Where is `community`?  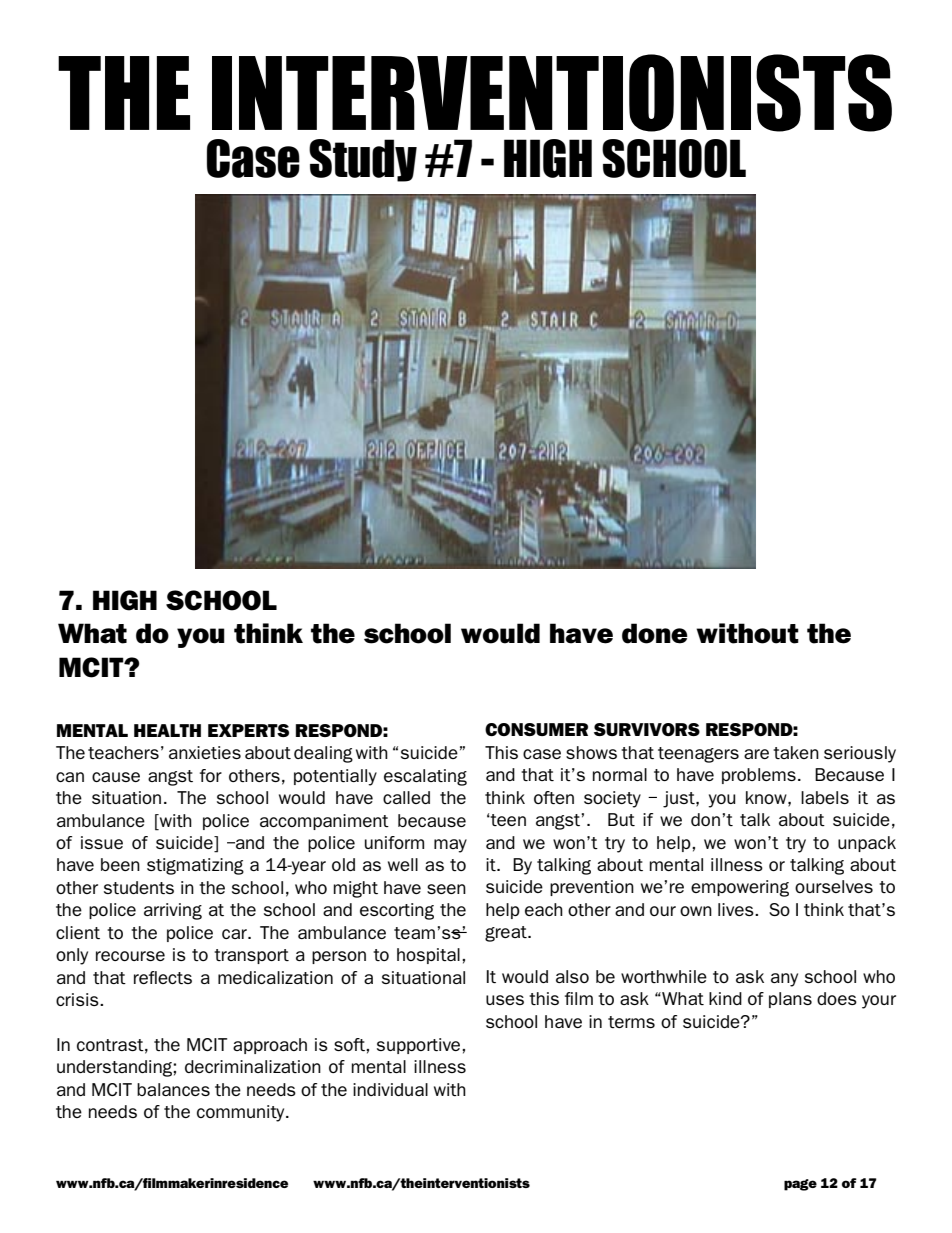 community is located at coordinates (242, 1113).
